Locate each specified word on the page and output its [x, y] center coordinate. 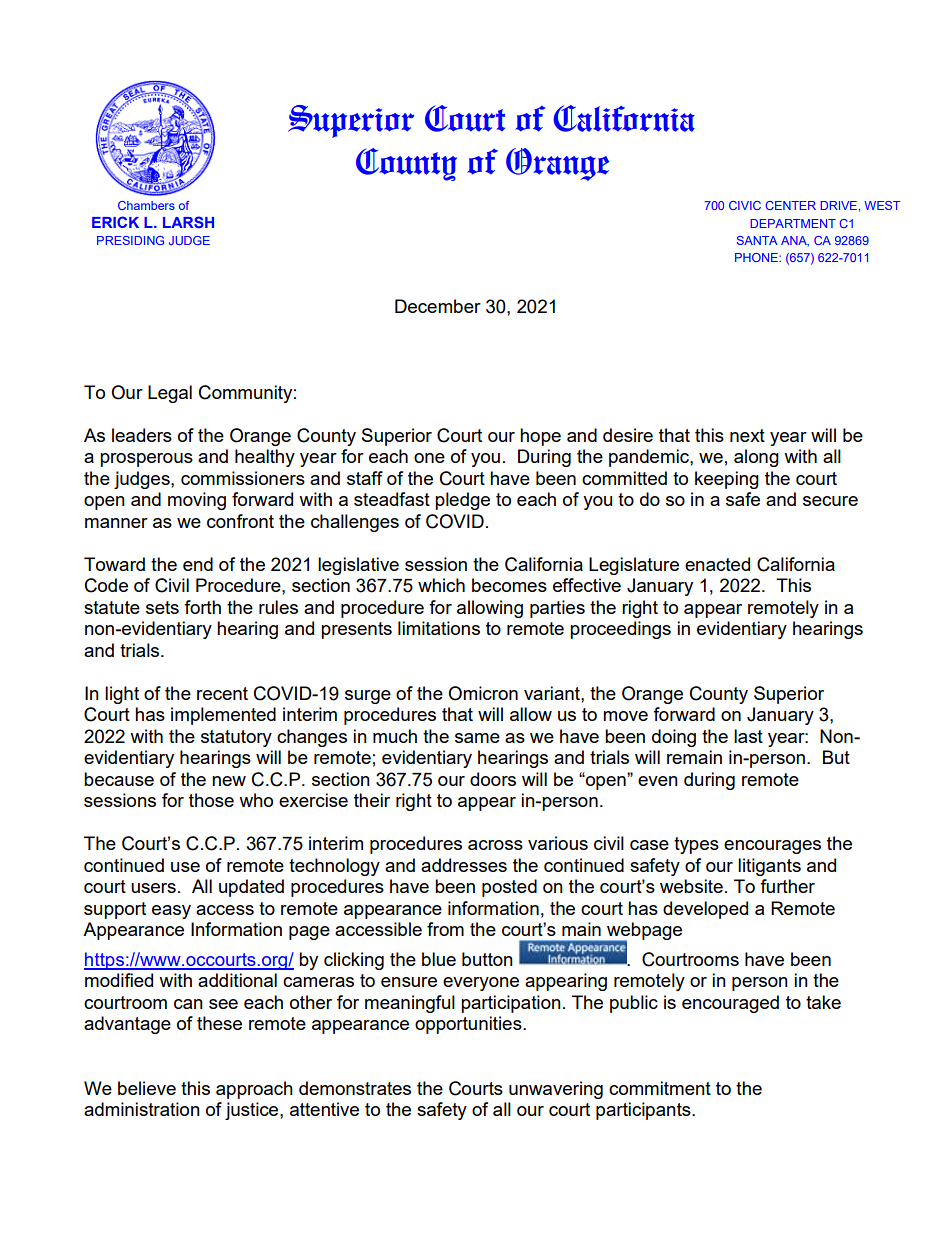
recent [222, 693]
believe [147, 1088]
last [748, 736]
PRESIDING [130, 240]
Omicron [483, 693]
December [438, 306]
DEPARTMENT [793, 223]
